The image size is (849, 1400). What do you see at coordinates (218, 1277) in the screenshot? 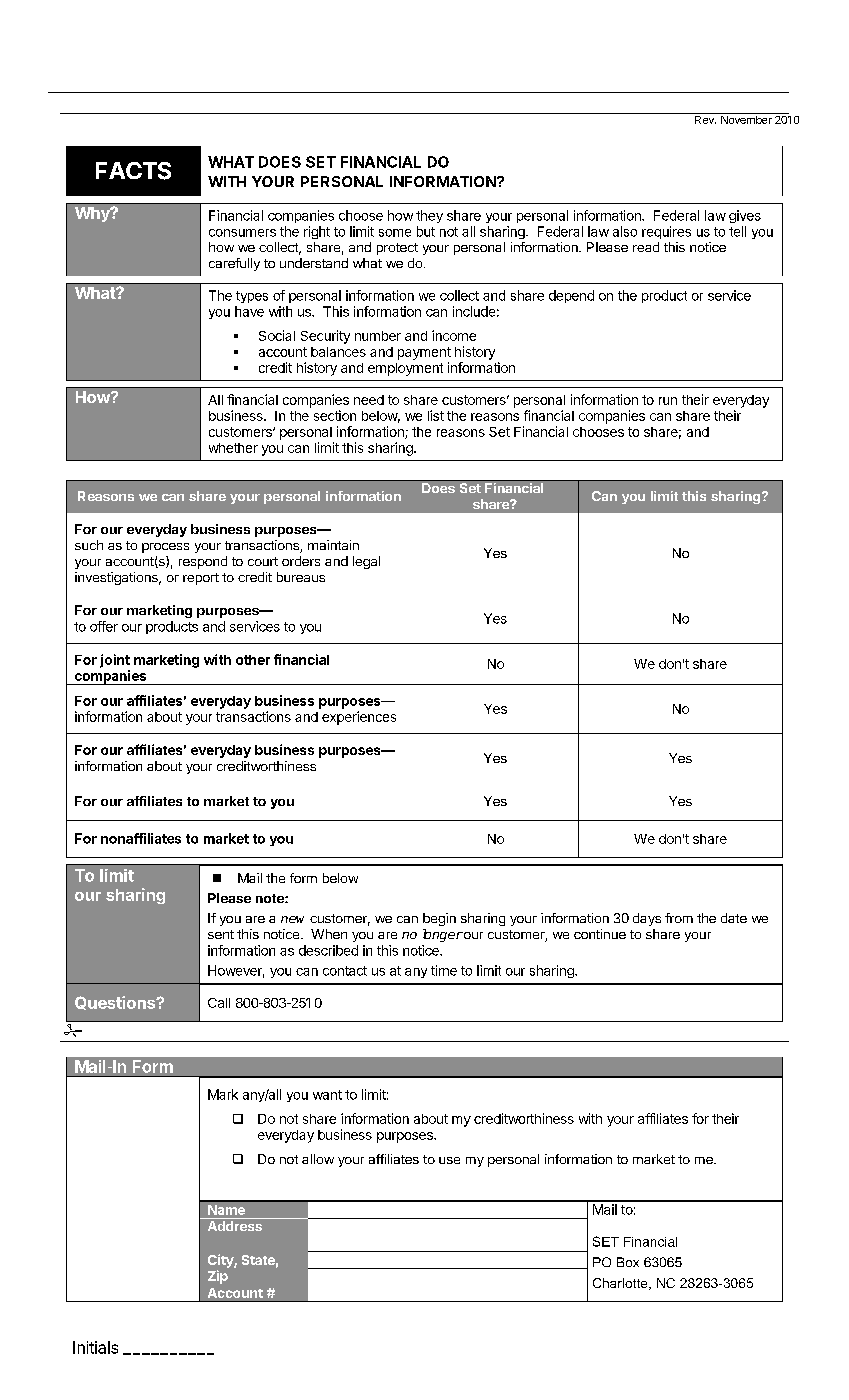
I see `Zip` at bounding box center [218, 1277].
